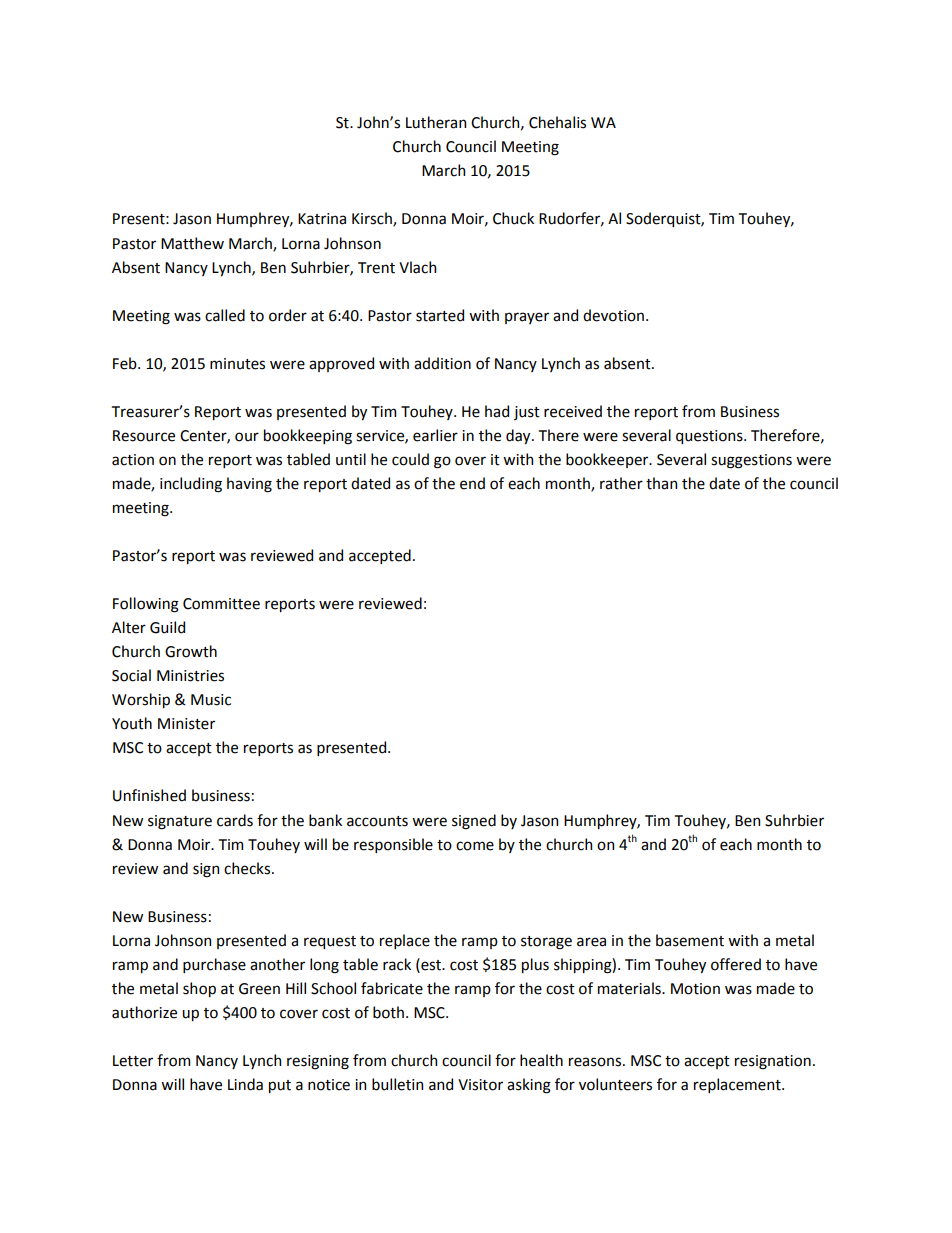 This image has width=952, height=1233. What do you see at coordinates (192, 243) in the image?
I see `Matthew` at bounding box center [192, 243].
